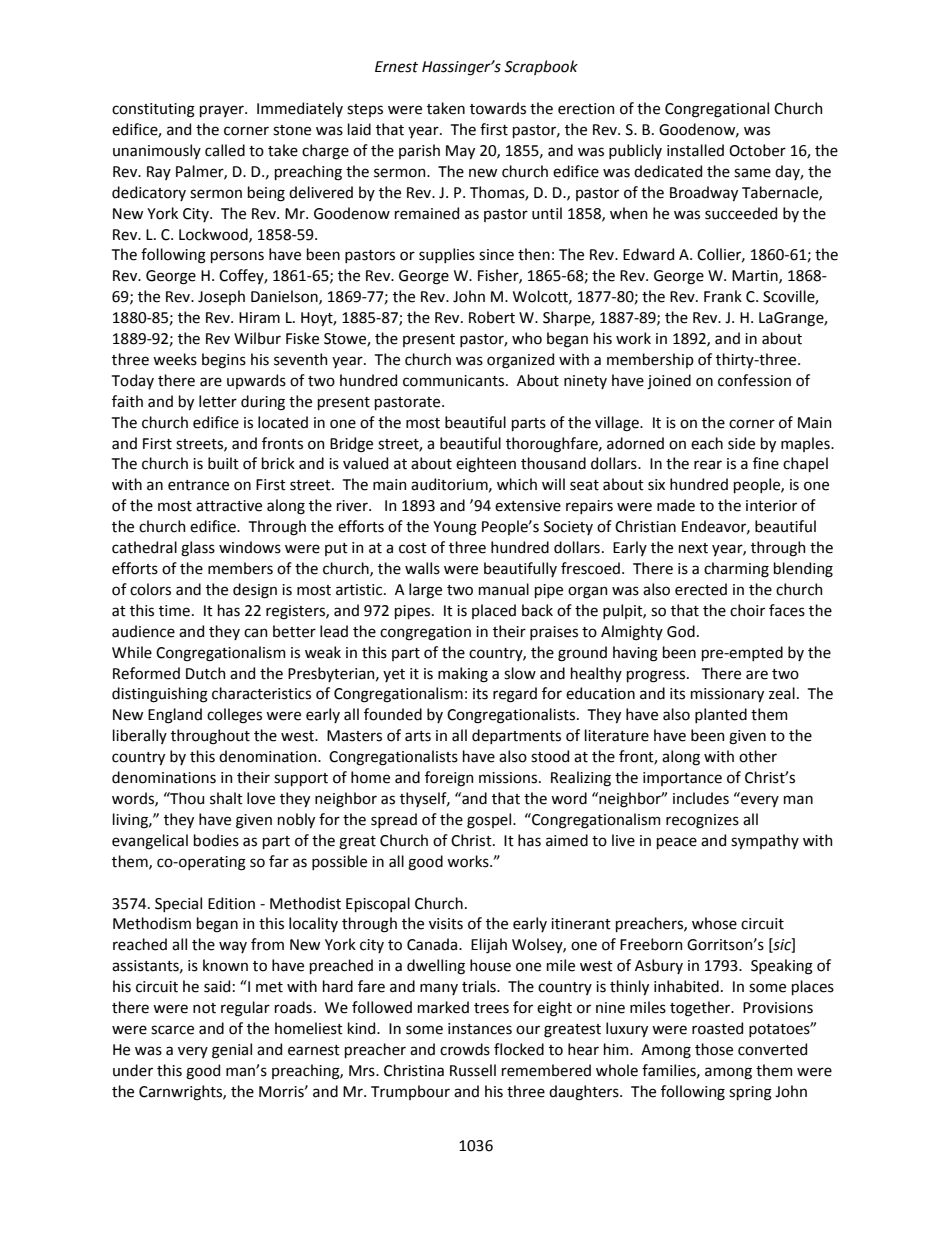 The image size is (952, 1233). Describe the element at coordinates (498, 108) in the screenshot. I see `towards` at that location.
